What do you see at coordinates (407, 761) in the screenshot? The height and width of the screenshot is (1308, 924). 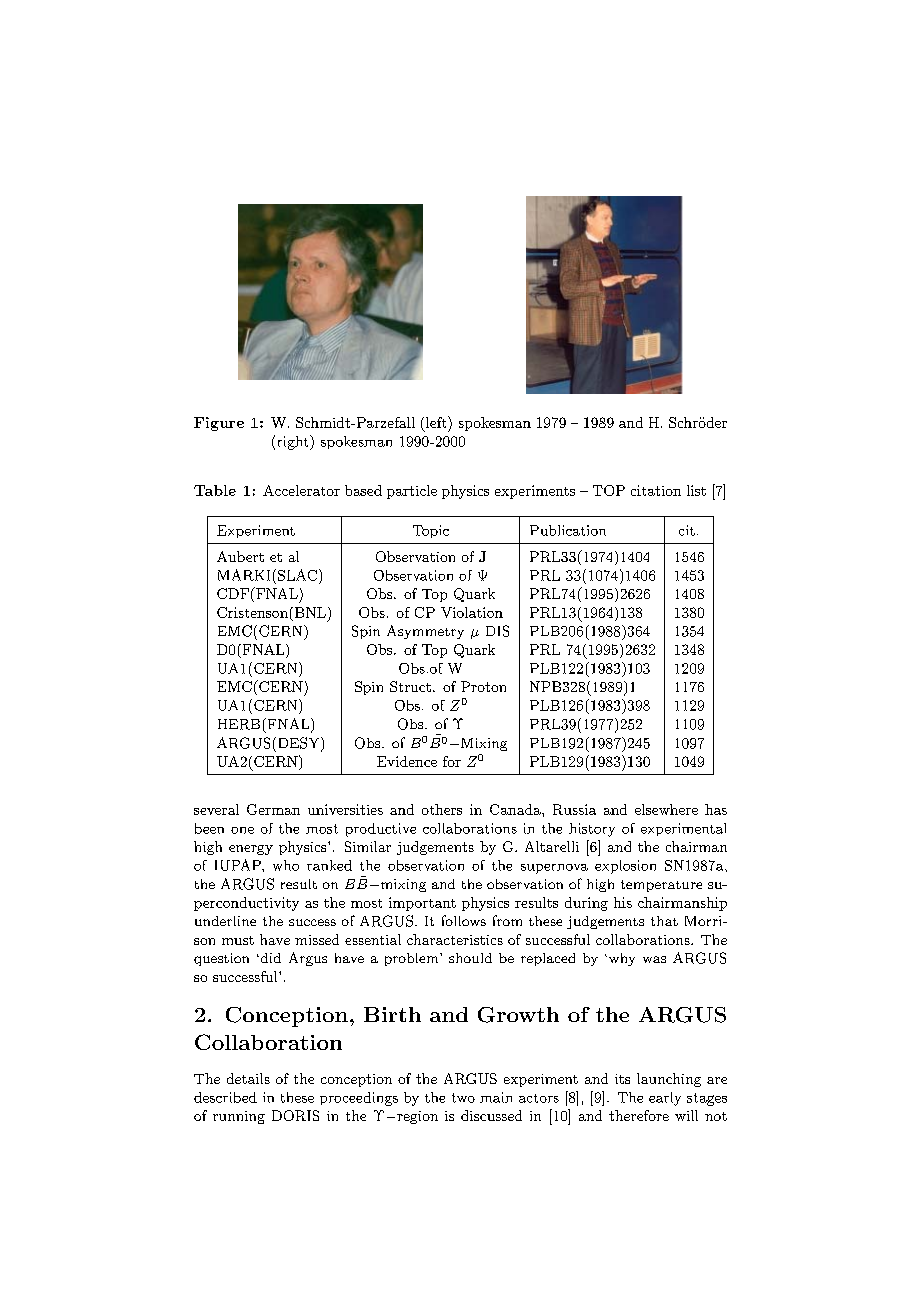 I see `Evidence` at bounding box center [407, 761].
